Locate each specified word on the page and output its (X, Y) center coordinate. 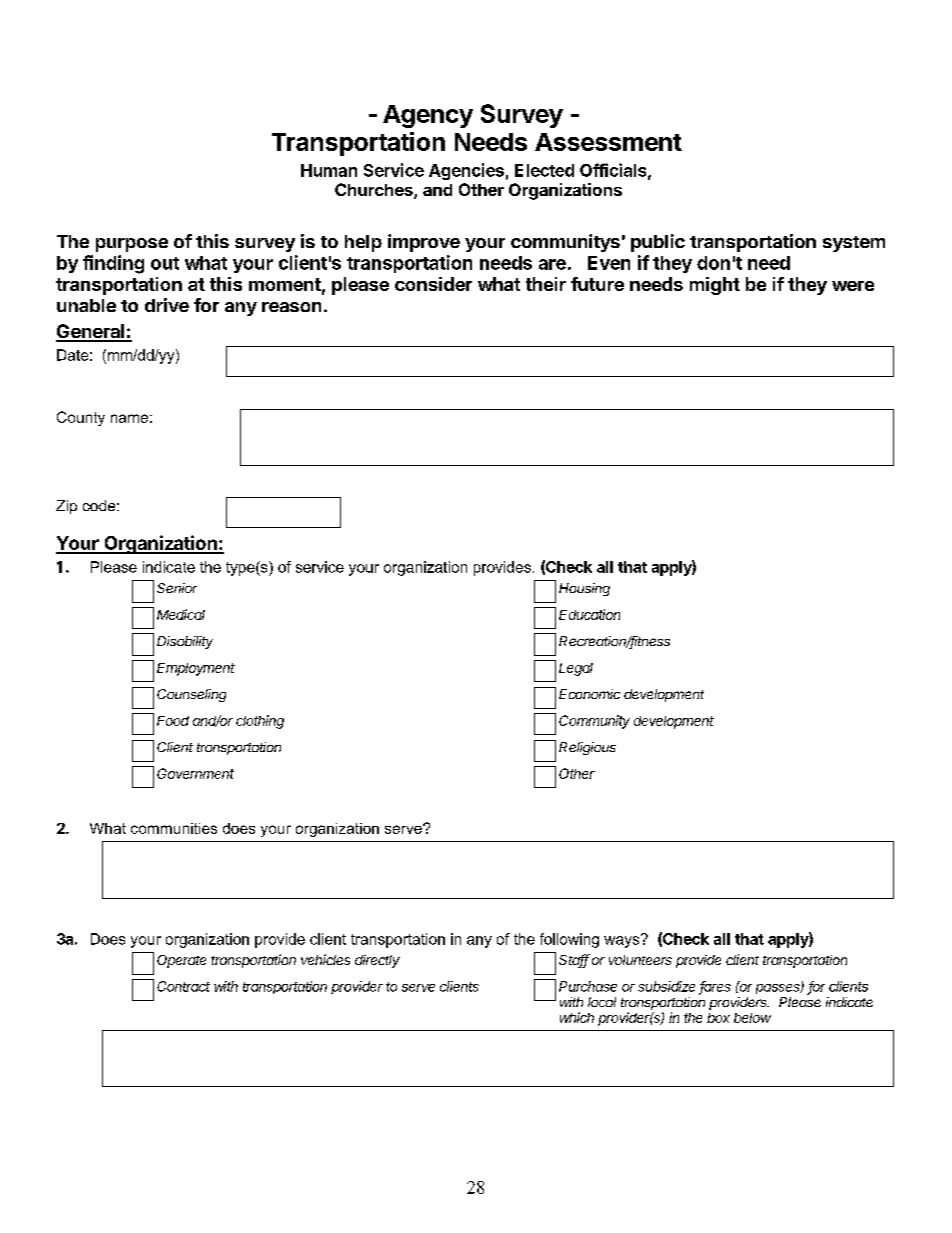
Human (329, 170)
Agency (428, 116)
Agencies (466, 171)
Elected (544, 170)
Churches (375, 191)
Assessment (608, 142)
